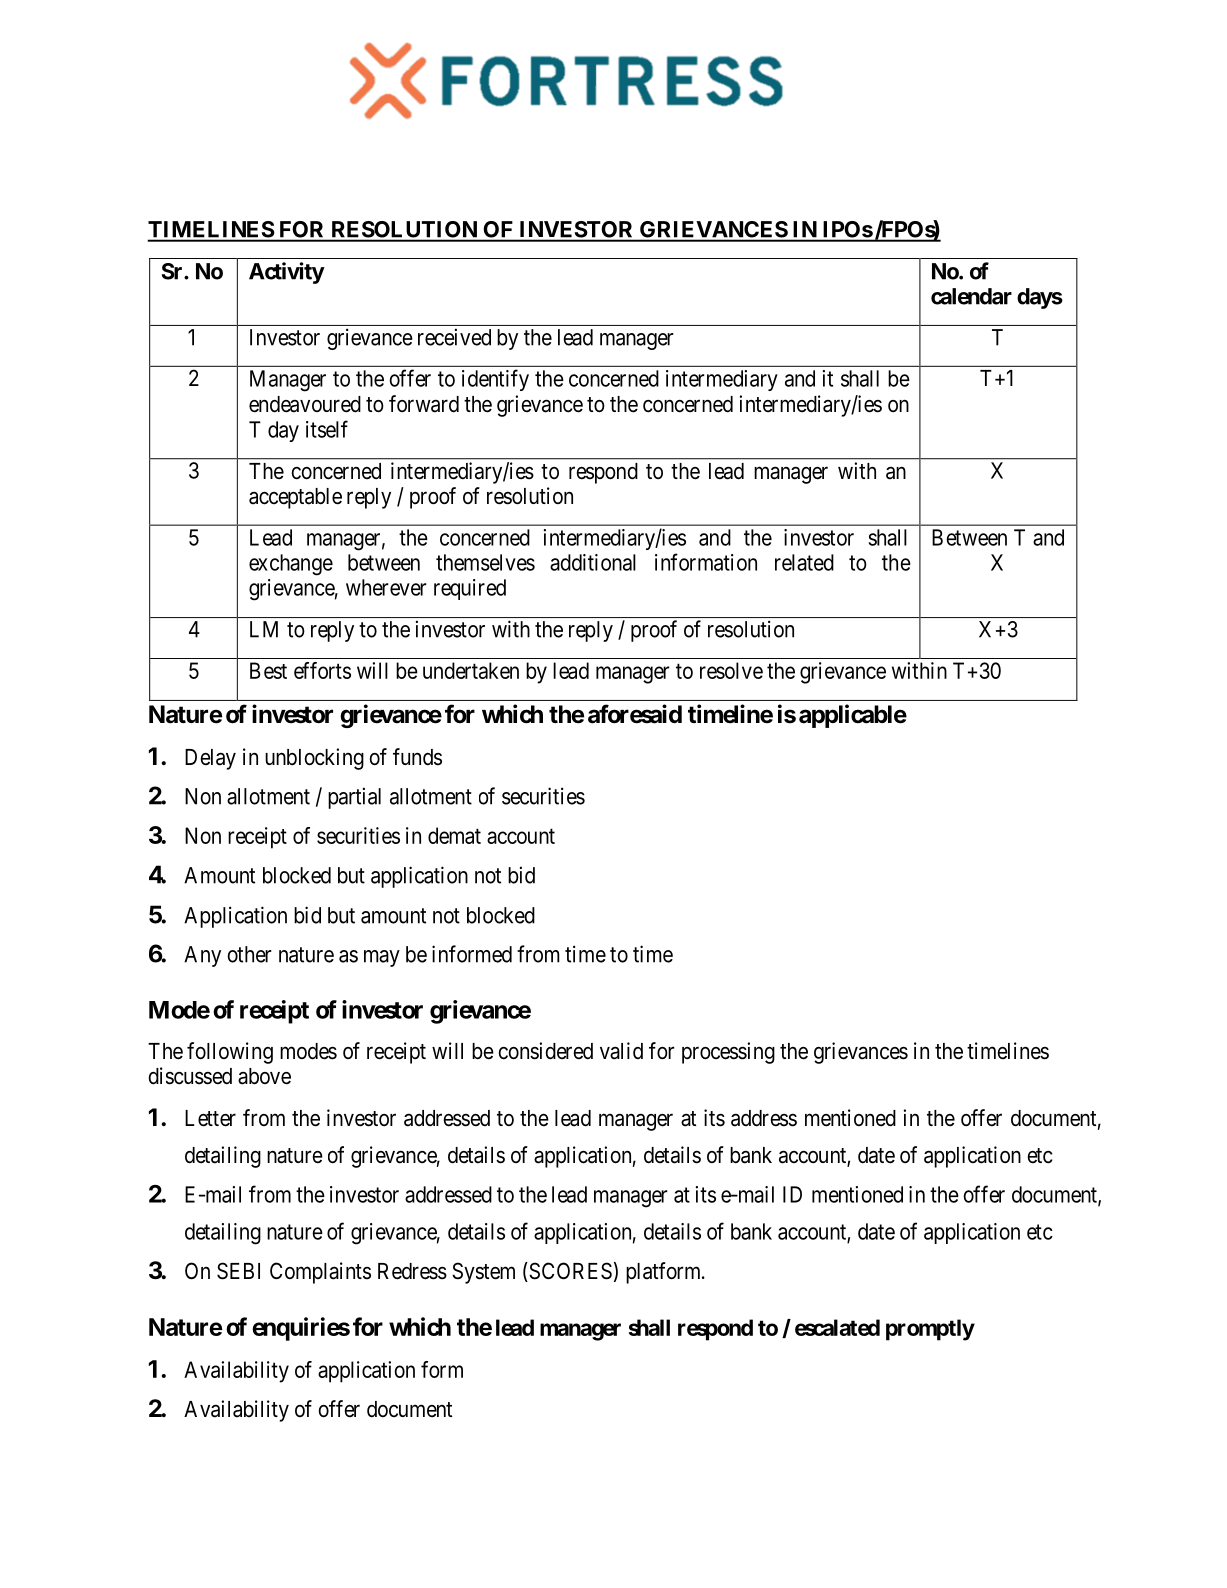 The height and width of the document is (1588, 1227). I want to click on above, so click(264, 1076).
